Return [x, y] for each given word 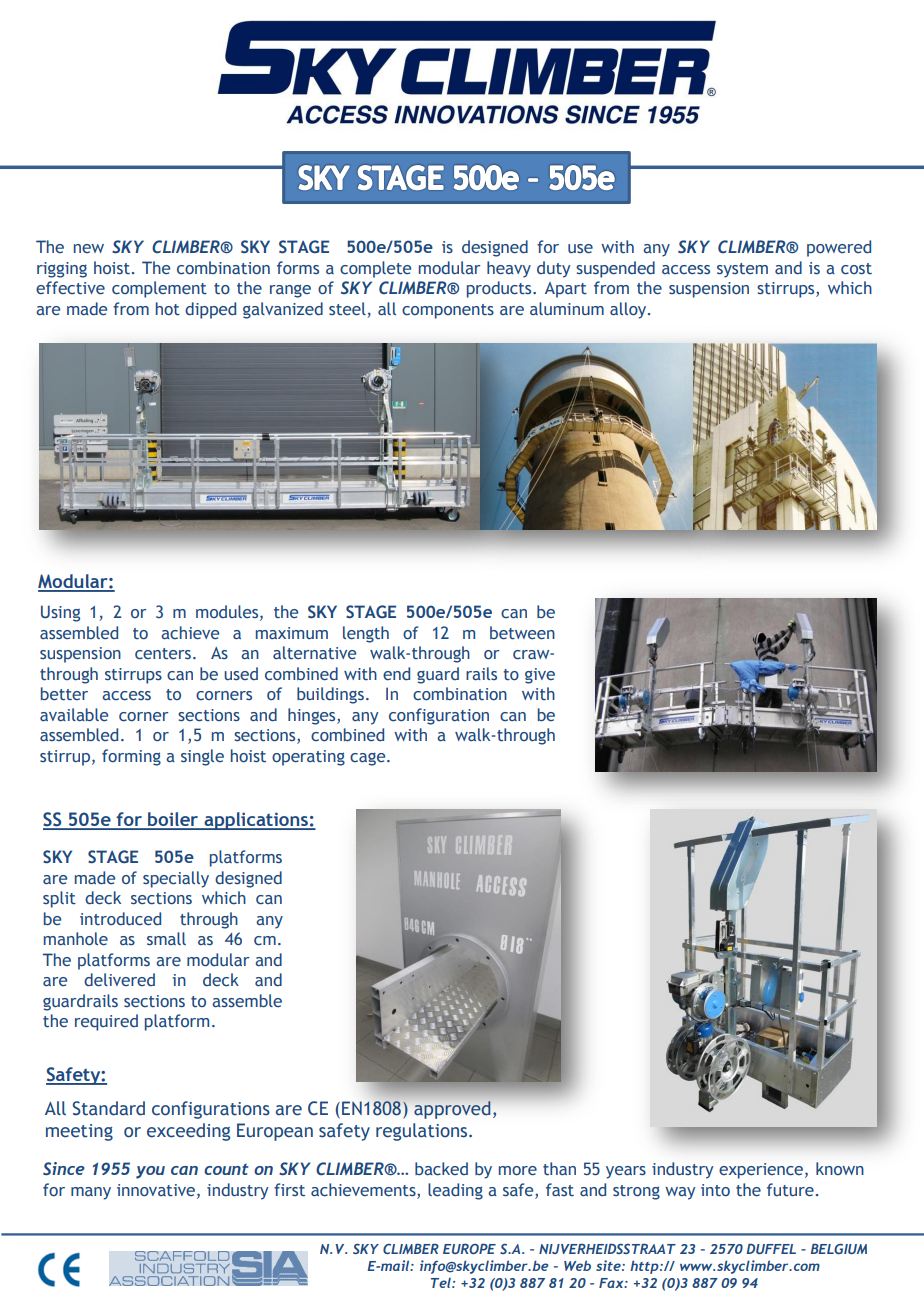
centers [163, 654]
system [742, 270]
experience [762, 1171]
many [91, 1193]
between [522, 632]
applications [256, 821]
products [500, 289]
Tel [442, 1283]
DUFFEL [771, 1248]
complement [159, 289]
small [166, 938]
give [540, 676]
